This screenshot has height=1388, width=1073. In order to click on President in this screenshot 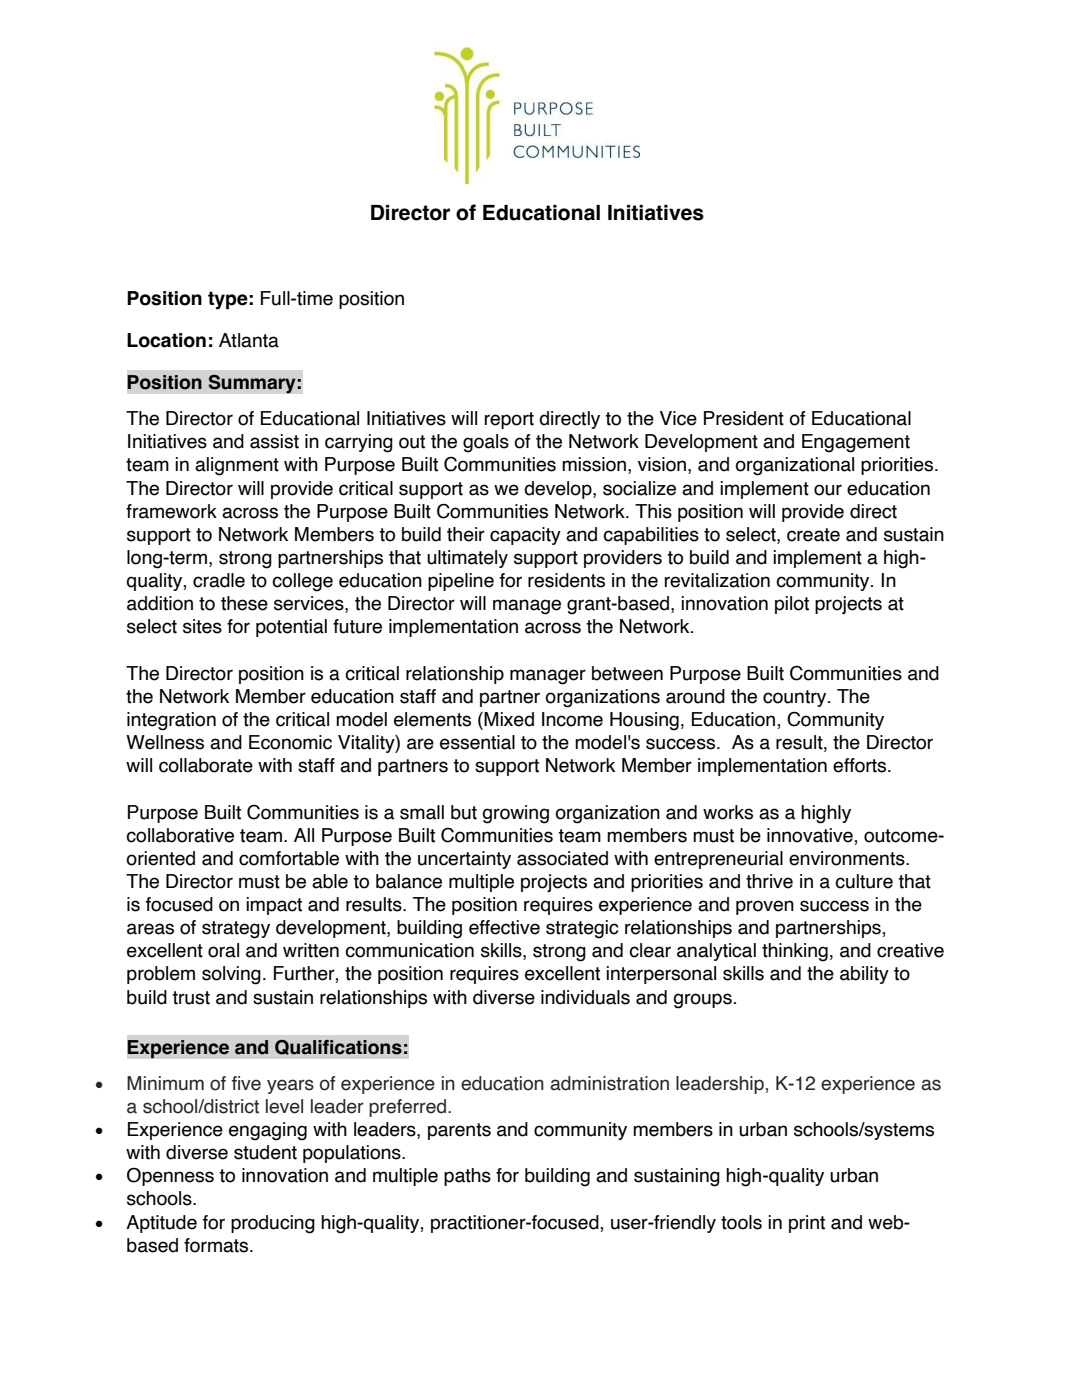, I will do `click(744, 418)`.
